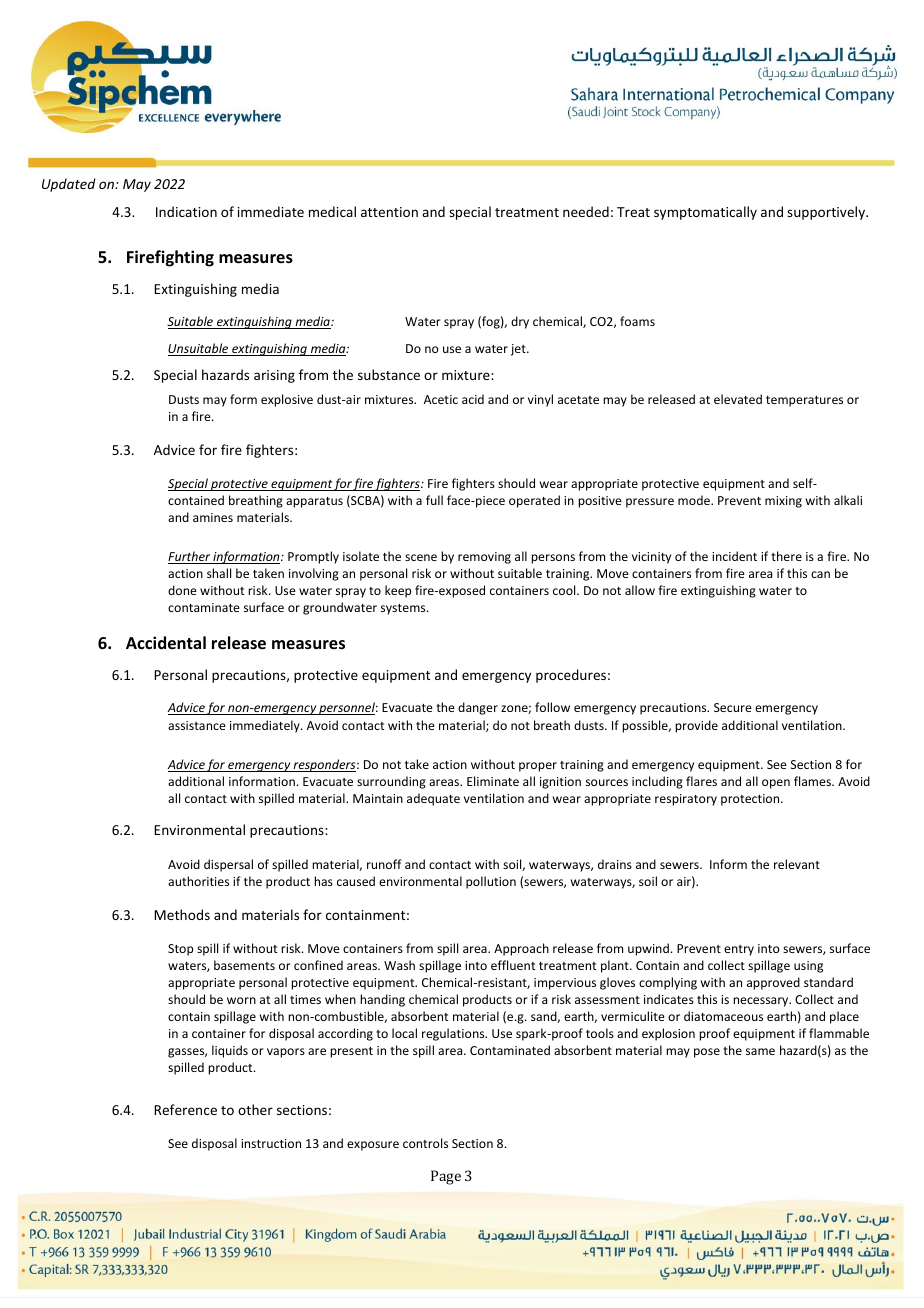  What do you see at coordinates (389, 212) in the screenshot?
I see `attention` at bounding box center [389, 212].
